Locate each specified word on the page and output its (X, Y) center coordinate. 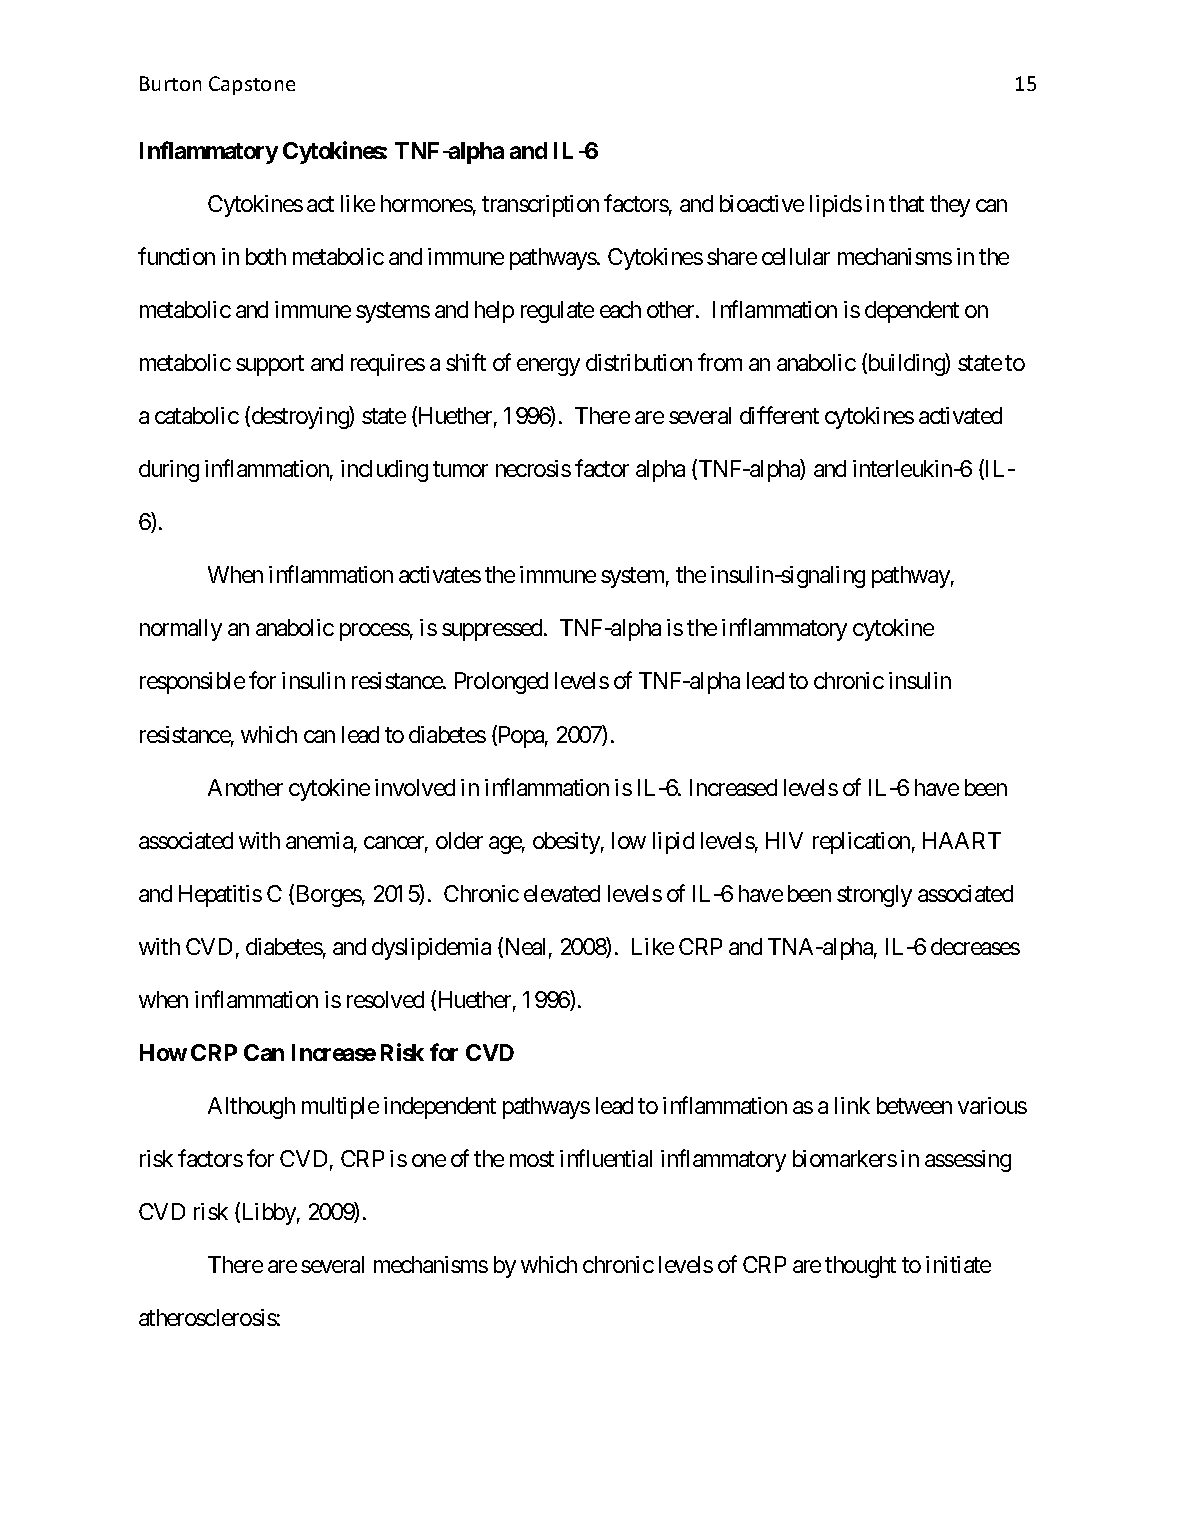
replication (861, 843)
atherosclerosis (208, 1317)
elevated (562, 893)
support (270, 366)
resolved (385, 999)
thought (860, 1267)
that (906, 203)
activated (960, 415)
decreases (975, 946)
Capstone (252, 85)
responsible (192, 683)
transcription (540, 206)
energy (548, 367)
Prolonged (501, 683)
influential (606, 1158)
